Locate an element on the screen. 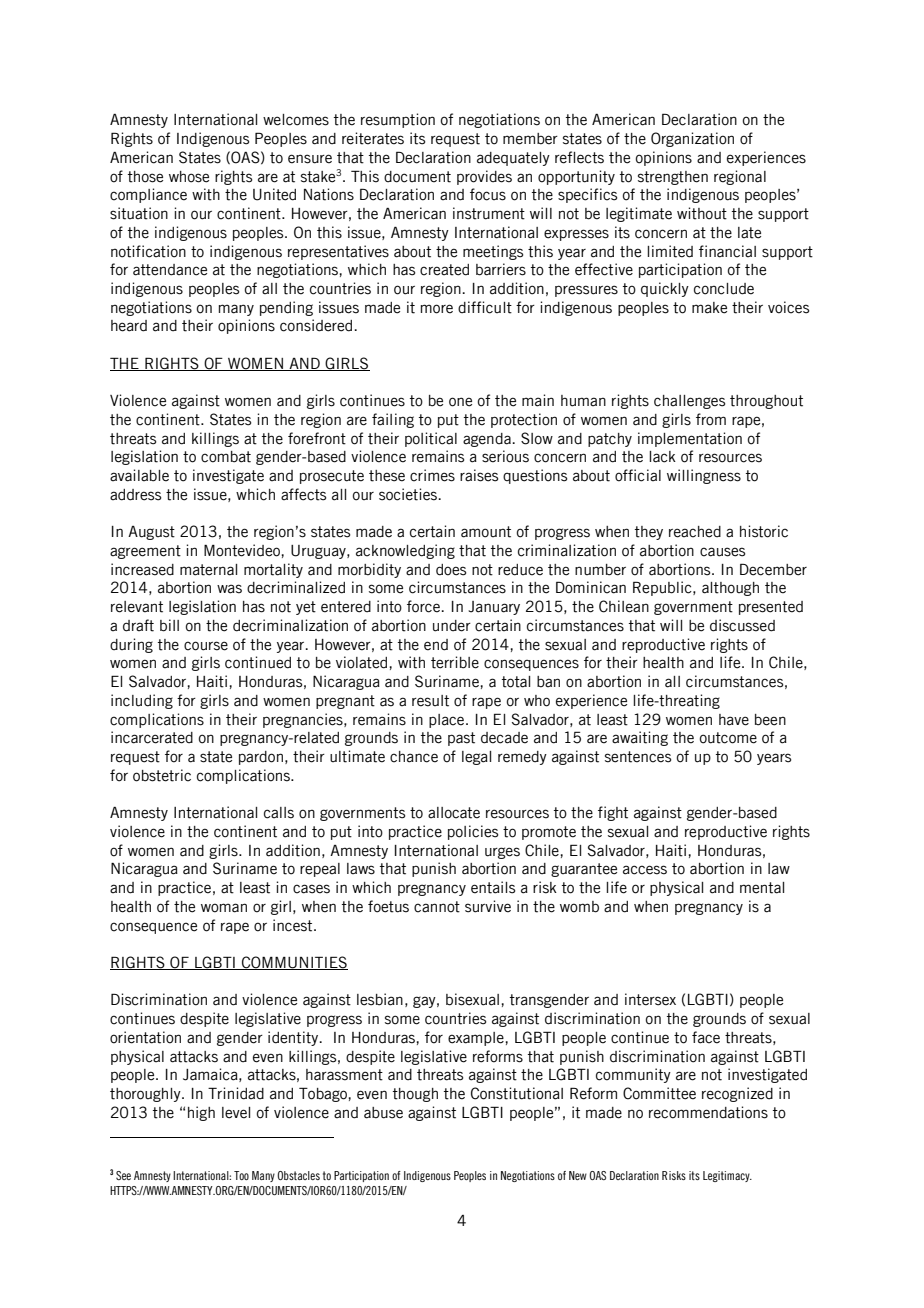 Image resolution: width=924 pixels, height=1308 pixels. obstetric is located at coordinates (162, 775).
